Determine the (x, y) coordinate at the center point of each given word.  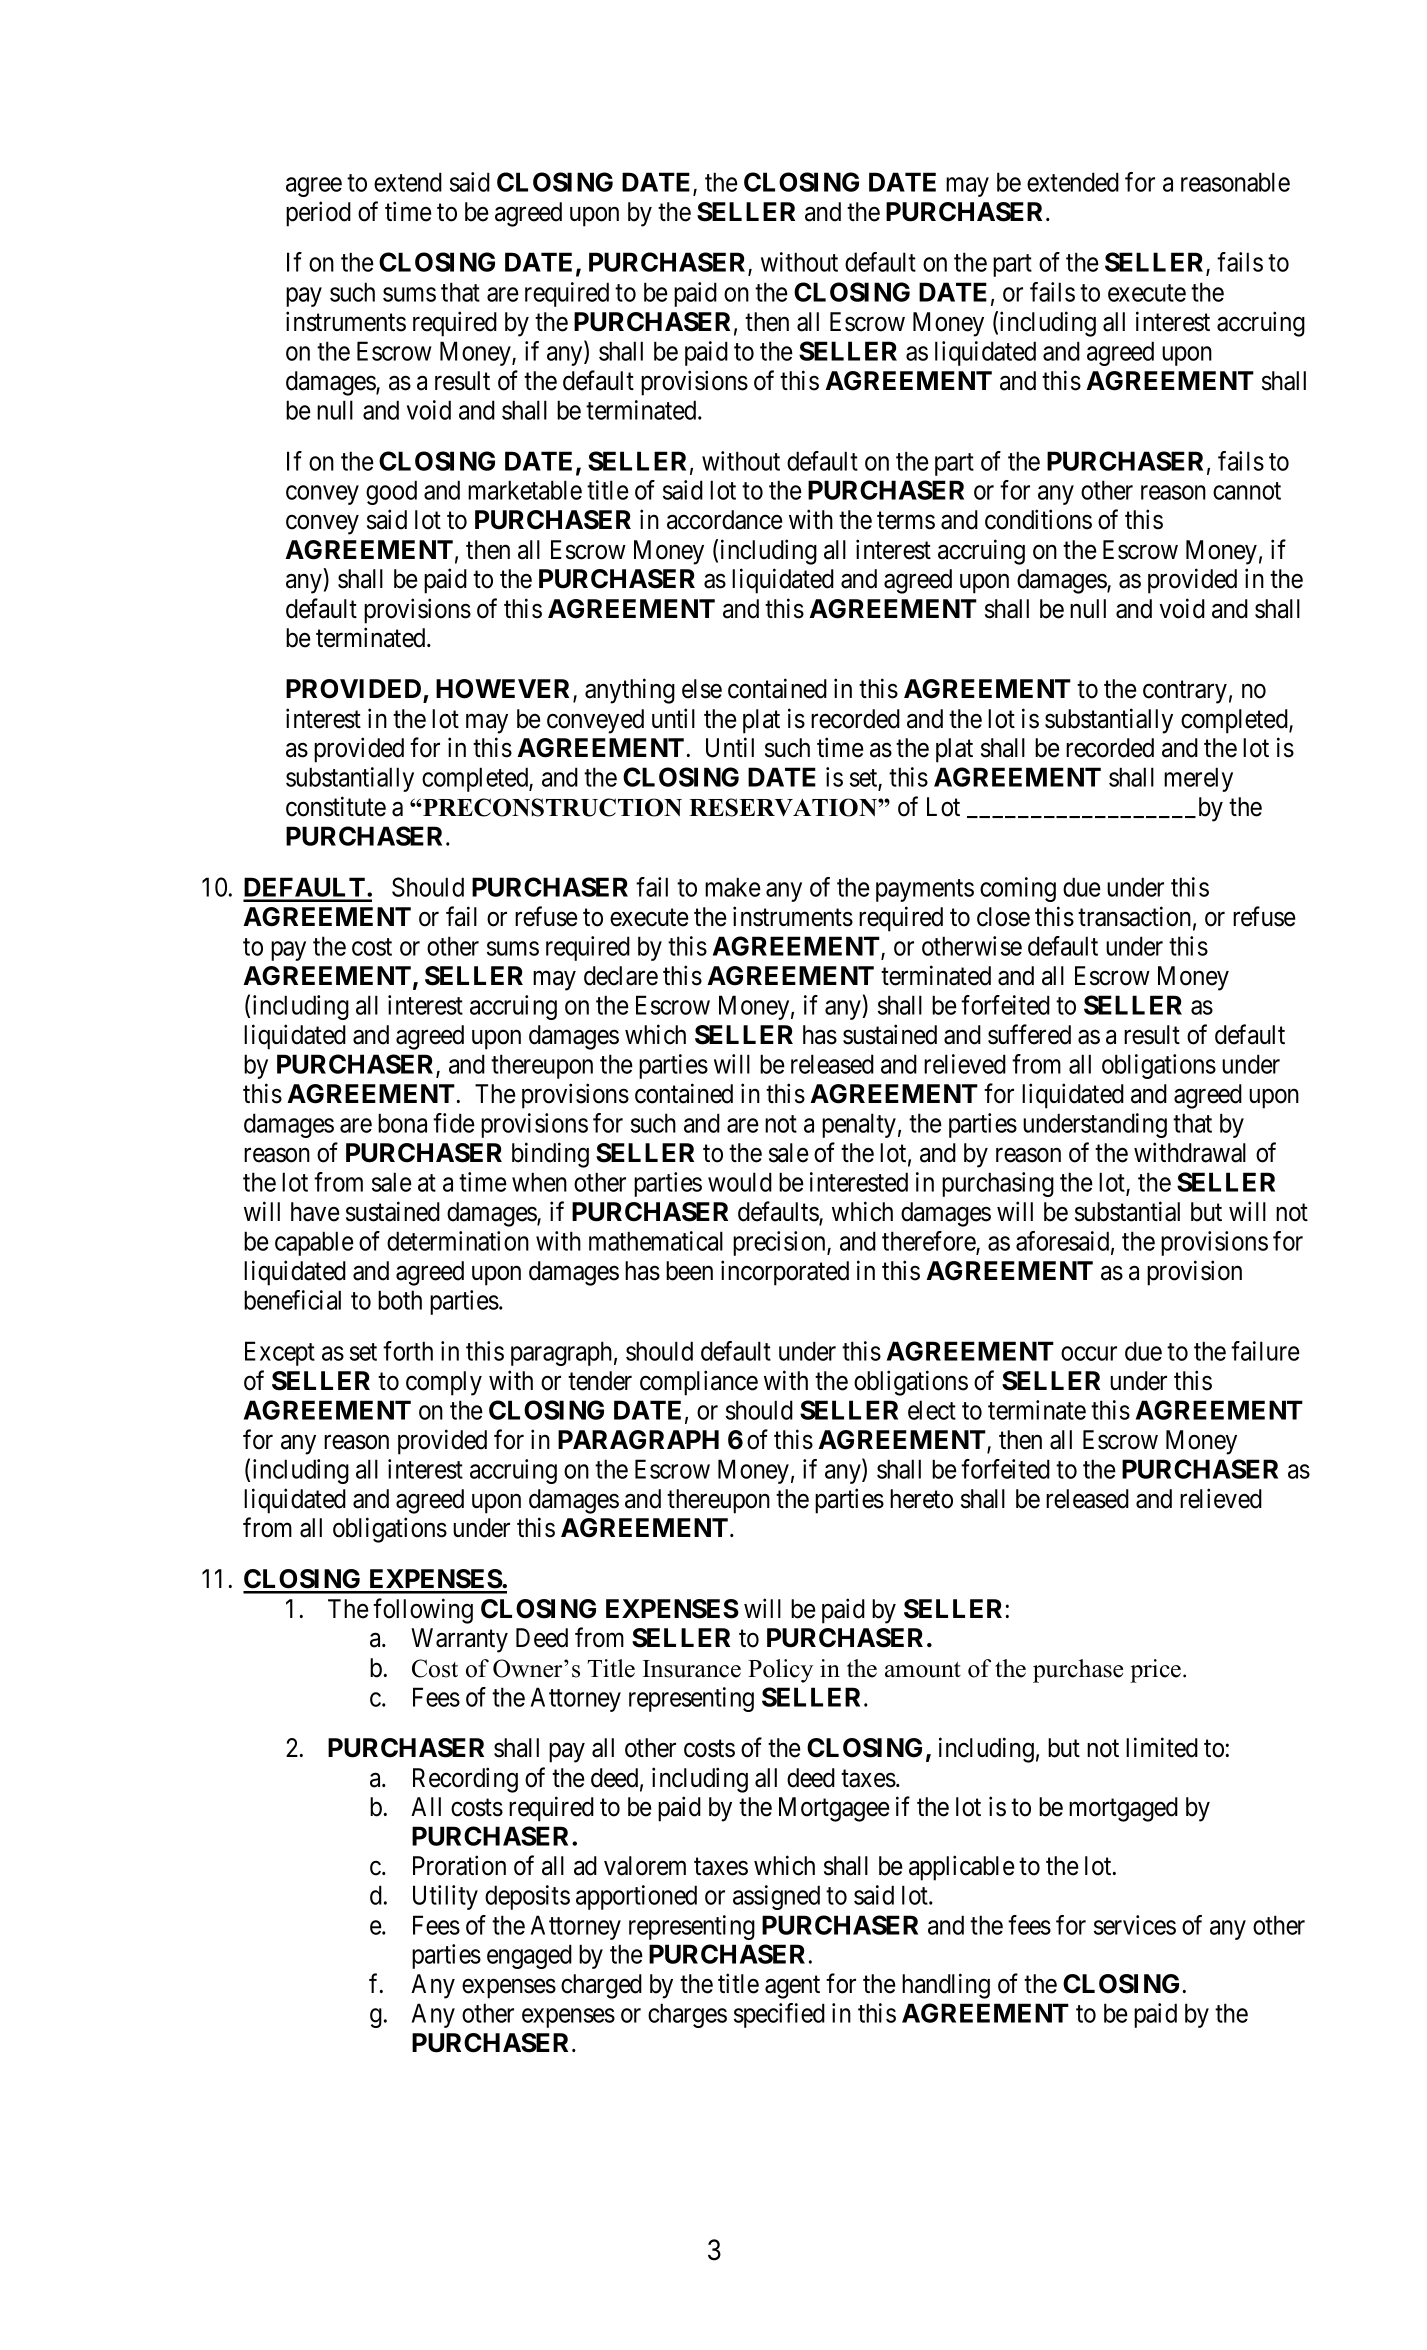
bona (402, 1123)
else (702, 689)
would (740, 1182)
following (423, 1611)
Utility (445, 1897)
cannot (1247, 491)
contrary (1185, 692)
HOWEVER (505, 690)
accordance (725, 520)
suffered (1029, 1034)
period (318, 214)
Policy (780, 1671)
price (1157, 1671)
